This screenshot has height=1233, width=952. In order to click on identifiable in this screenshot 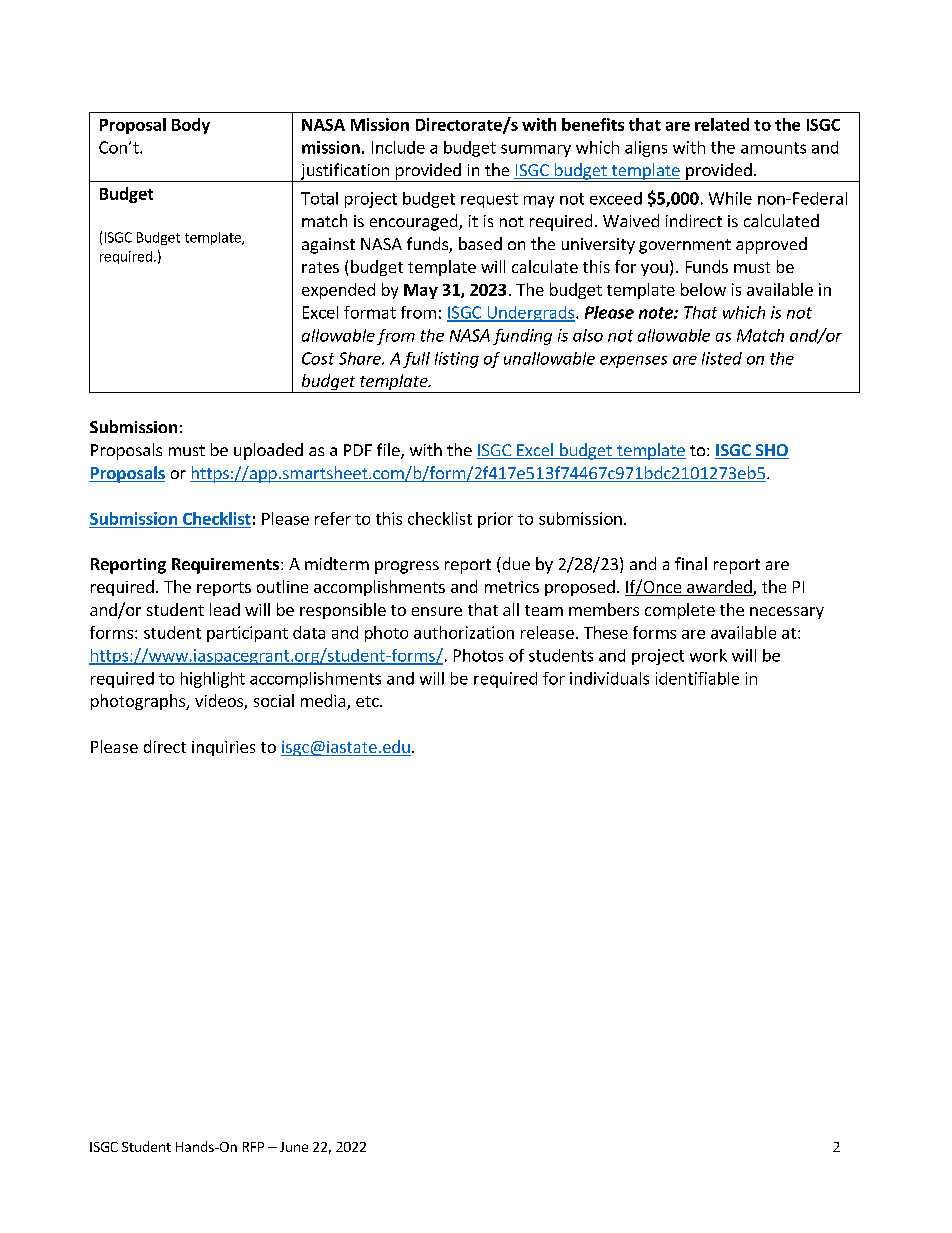, I will do `click(697, 678)`.
